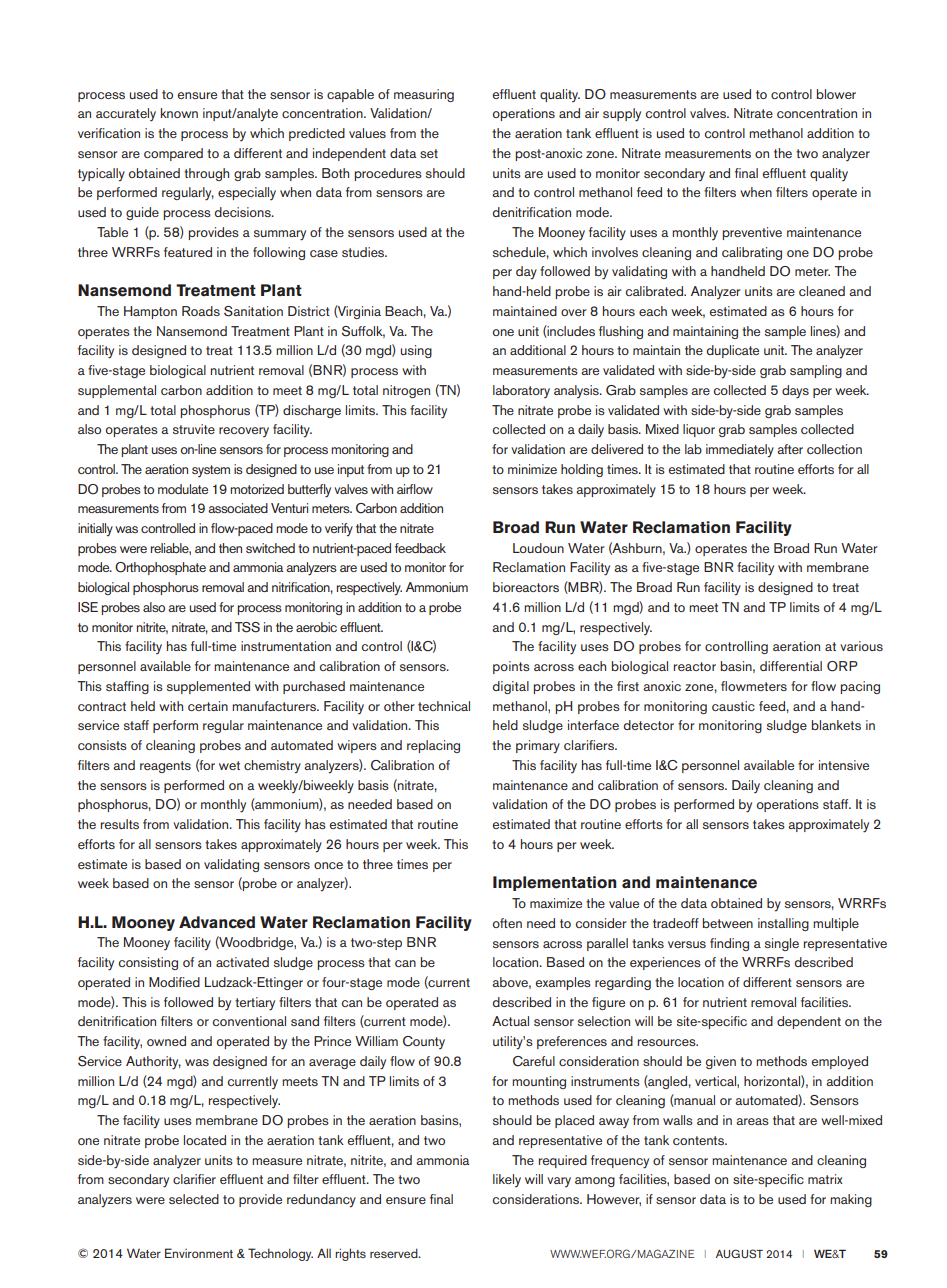  What do you see at coordinates (179, 113) in the screenshot?
I see `known` at bounding box center [179, 113].
